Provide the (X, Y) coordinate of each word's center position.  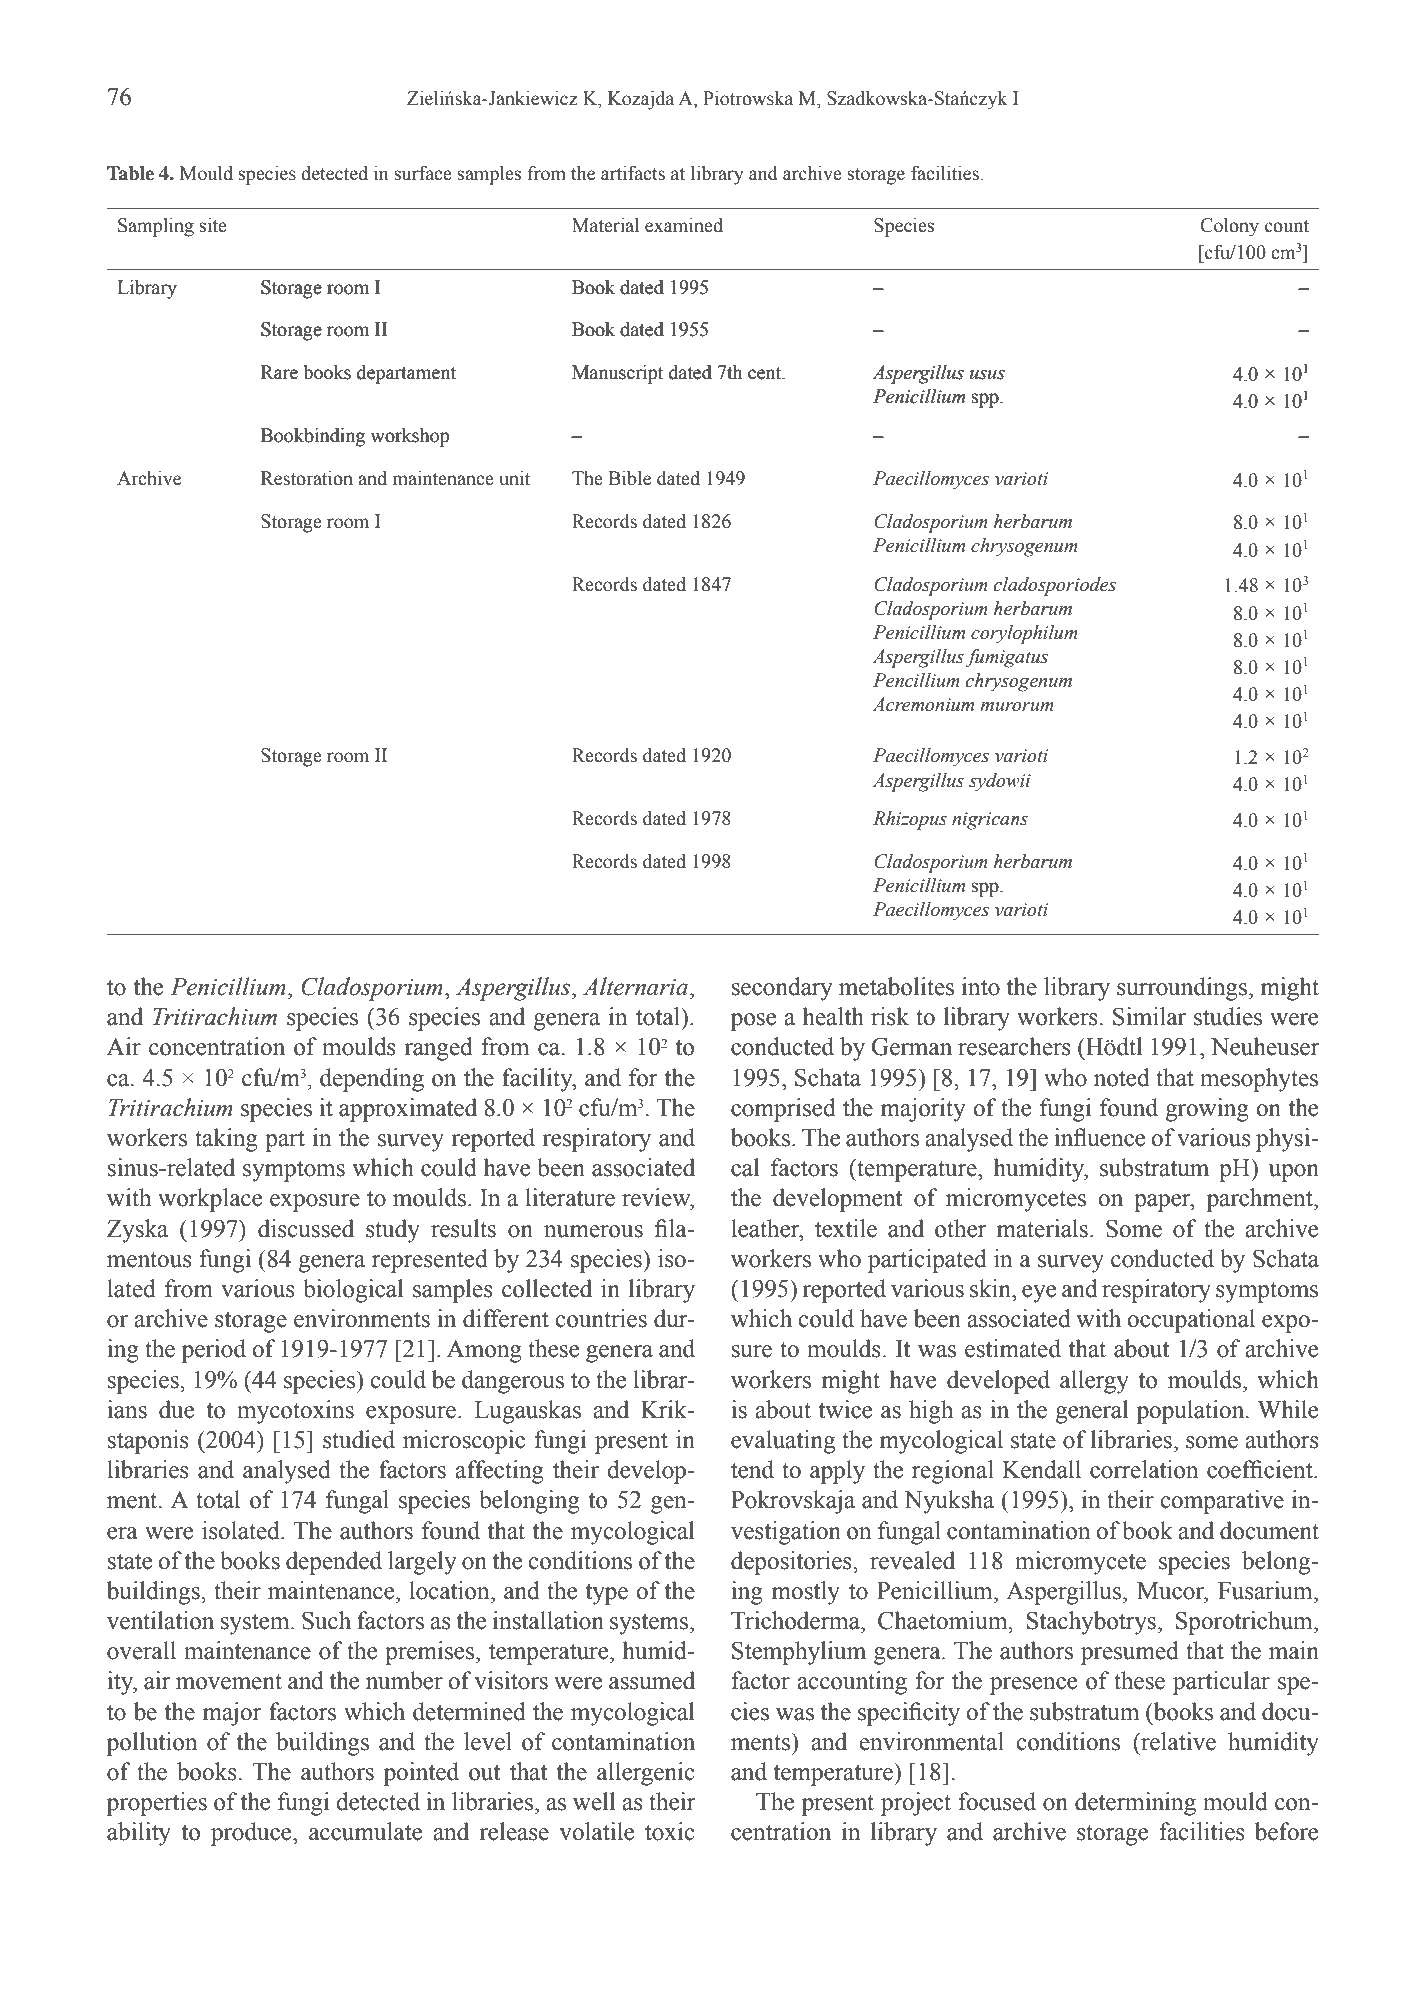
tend (752, 1469)
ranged (438, 1049)
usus (987, 375)
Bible (629, 478)
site (213, 225)
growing (1207, 1110)
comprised (783, 1110)
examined (684, 225)
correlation (1144, 1469)
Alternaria (637, 986)
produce (252, 1834)
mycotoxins (295, 1412)
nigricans (990, 821)
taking (226, 1140)
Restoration (307, 478)
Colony (1229, 227)
